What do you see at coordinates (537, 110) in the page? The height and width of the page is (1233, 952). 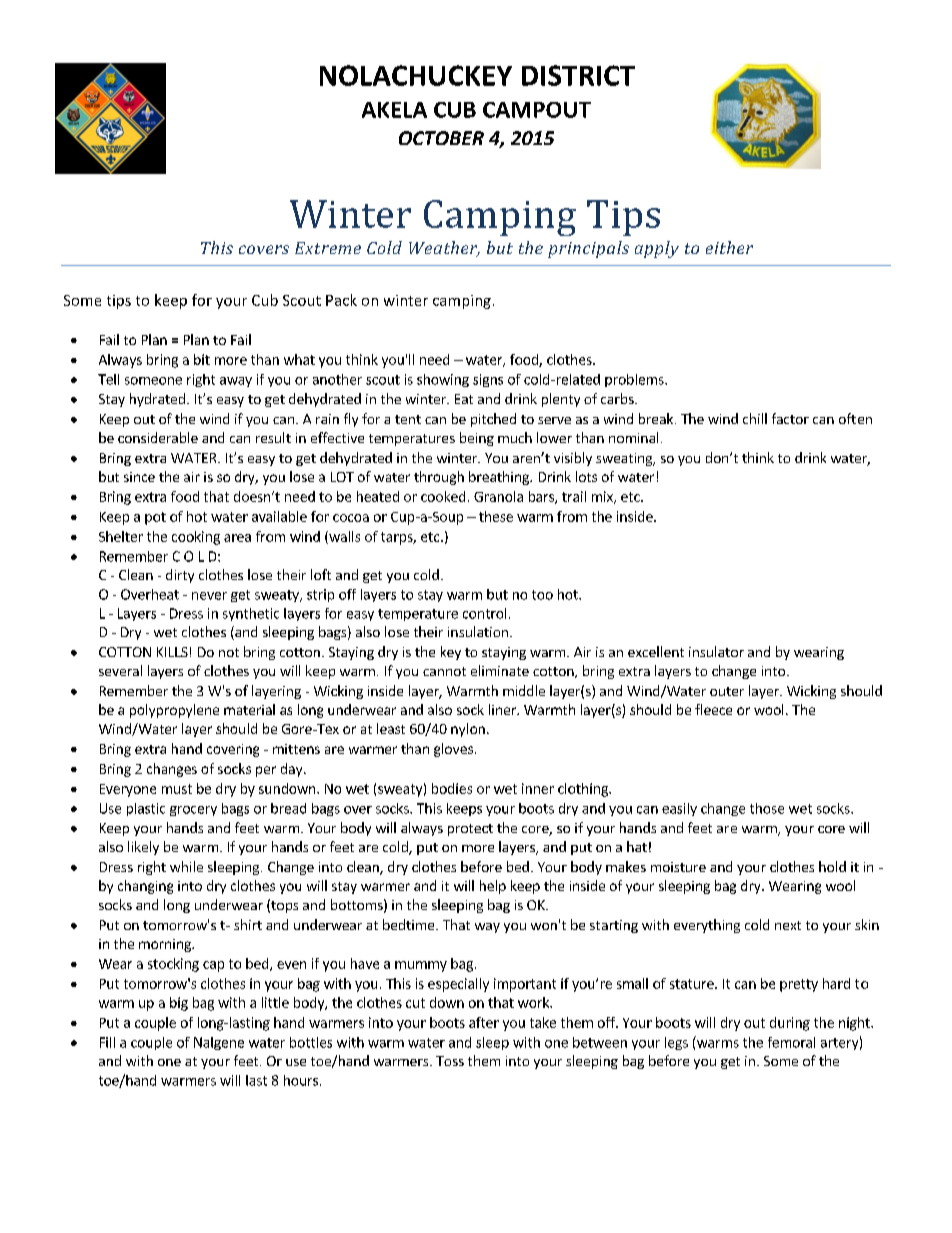 I see `CAMPOUT` at bounding box center [537, 110].
